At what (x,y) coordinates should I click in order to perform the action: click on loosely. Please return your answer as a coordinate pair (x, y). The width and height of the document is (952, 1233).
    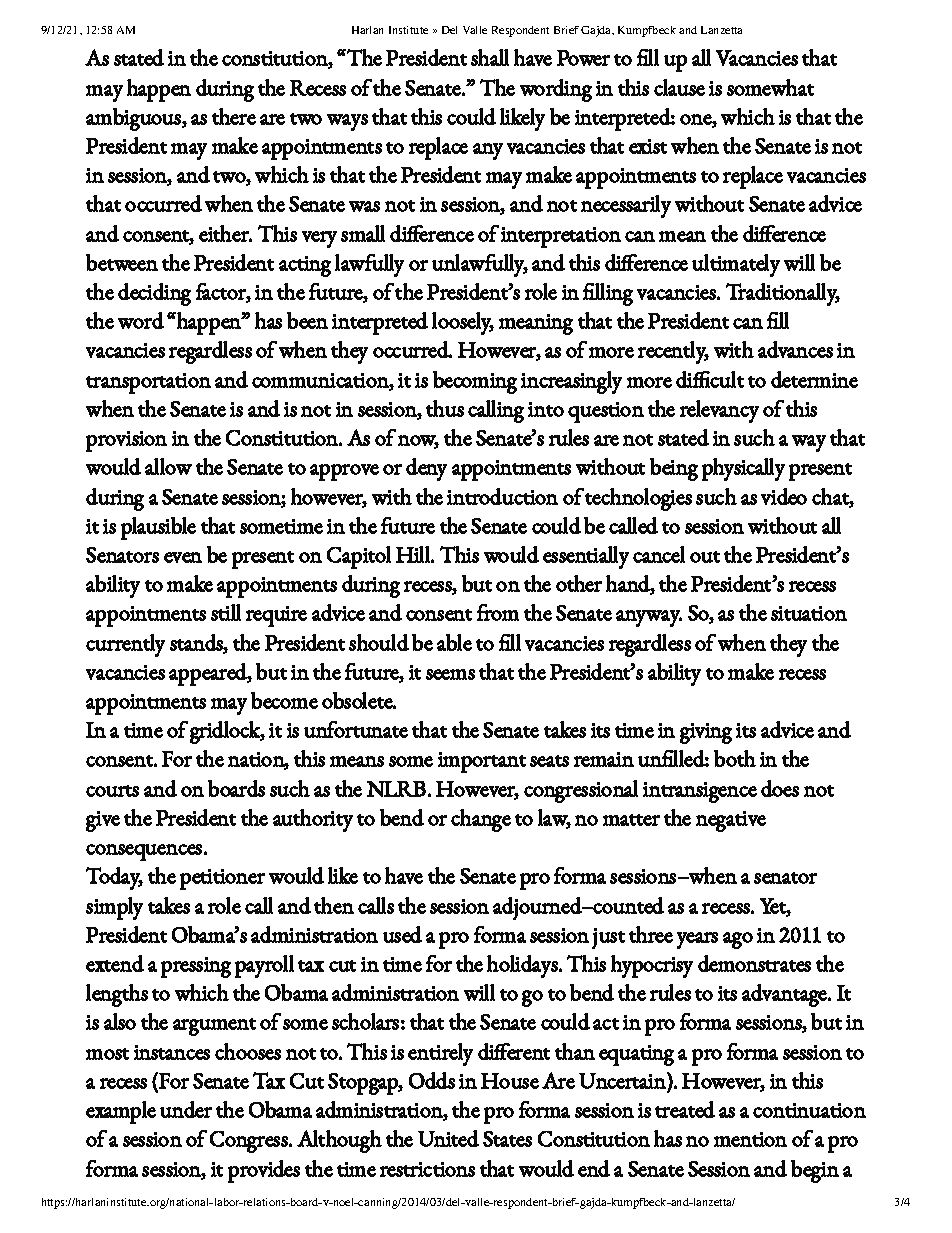
    Looking at the image, I should click on (463, 323).
